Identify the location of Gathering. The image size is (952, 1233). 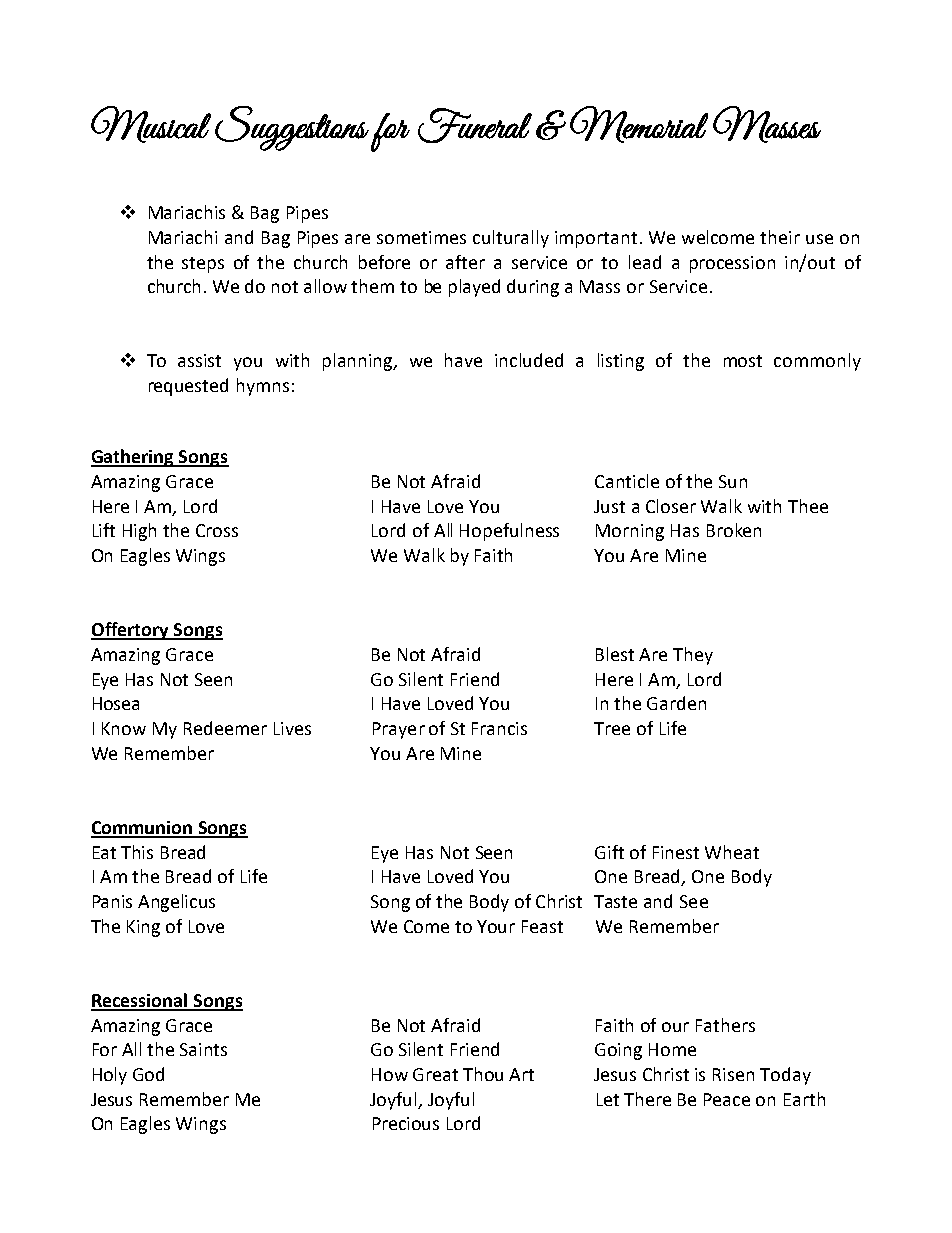
(134, 458).
